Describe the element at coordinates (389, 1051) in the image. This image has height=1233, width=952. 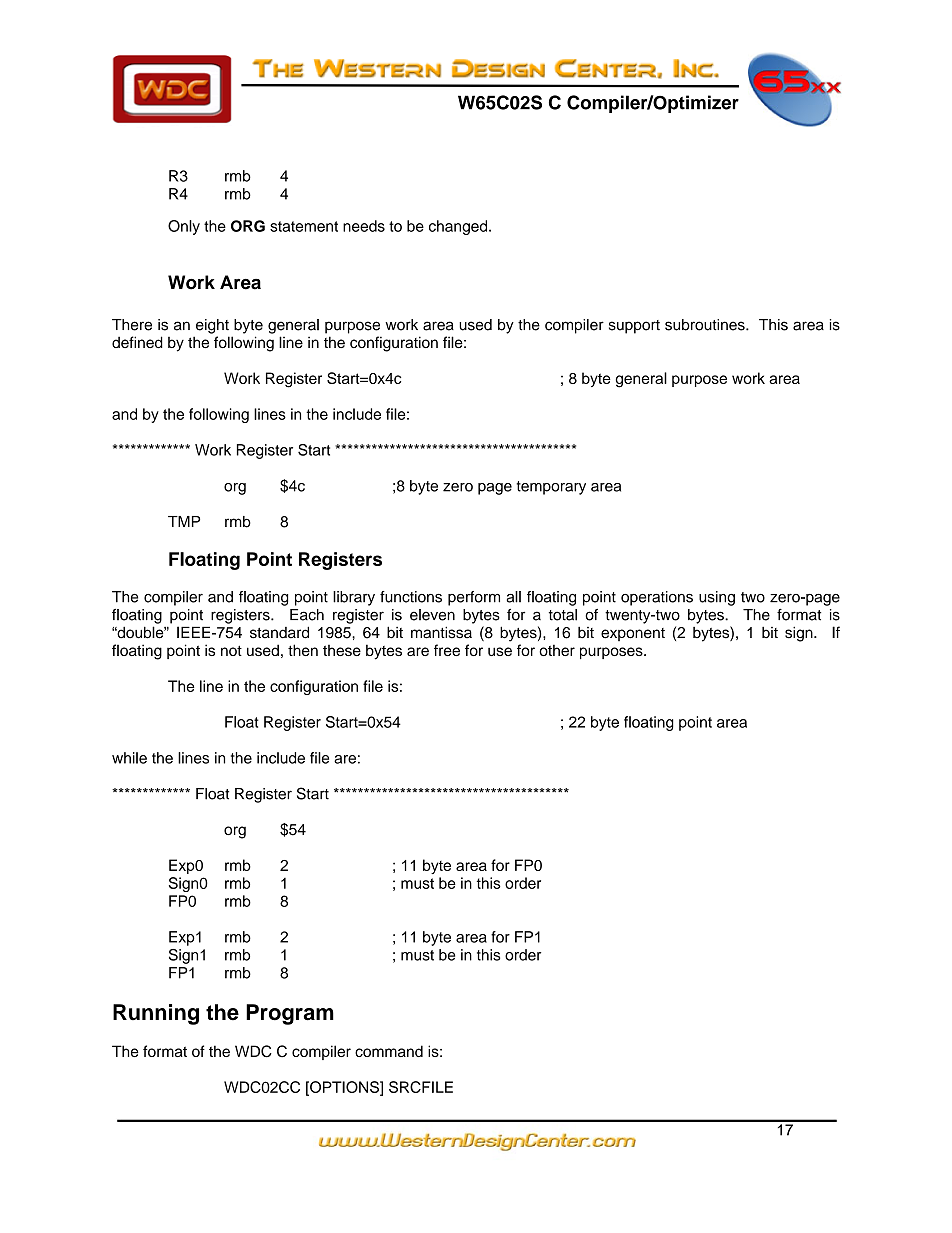
I see `command` at that location.
